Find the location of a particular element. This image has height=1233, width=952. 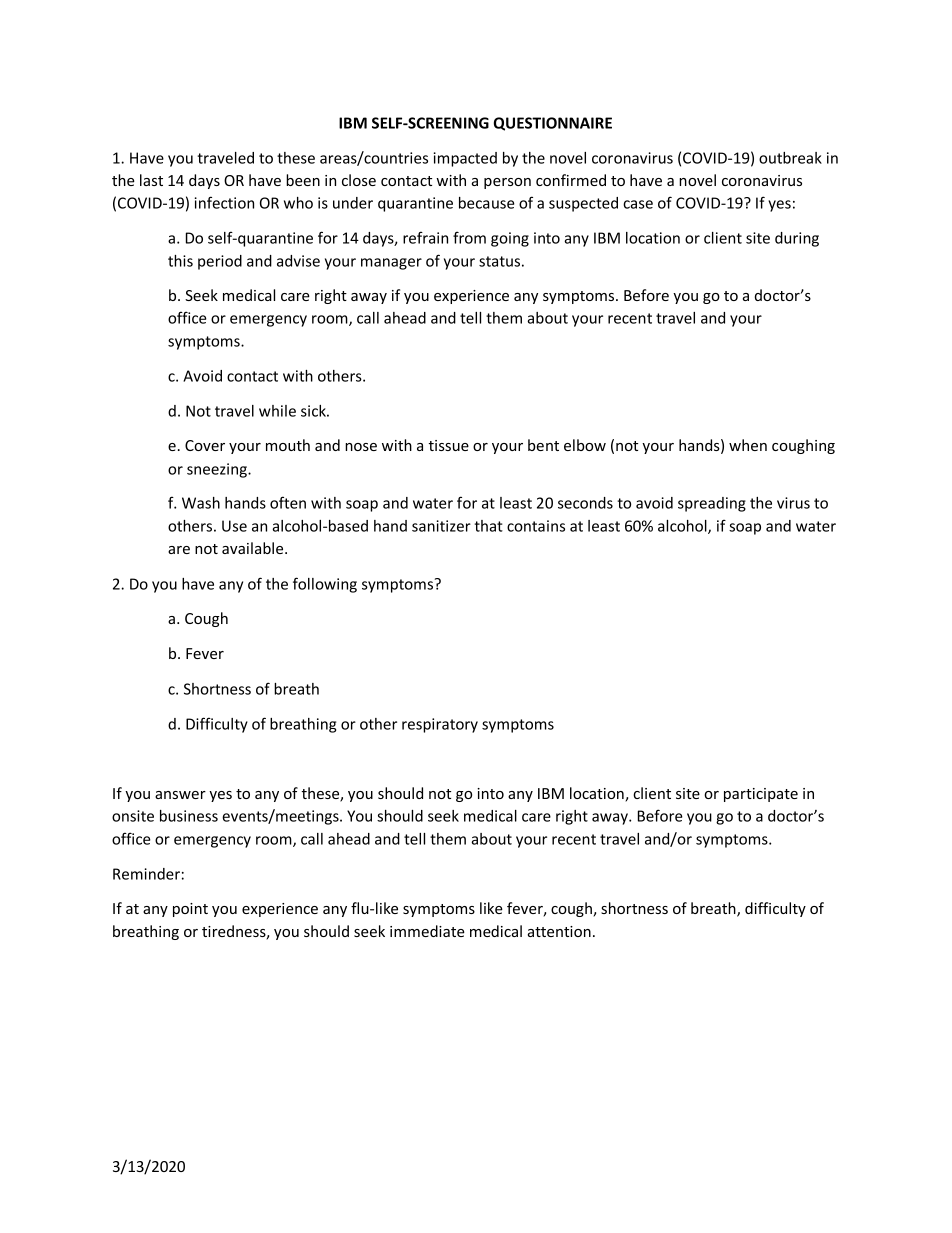

period is located at coordinates (220, 262).
